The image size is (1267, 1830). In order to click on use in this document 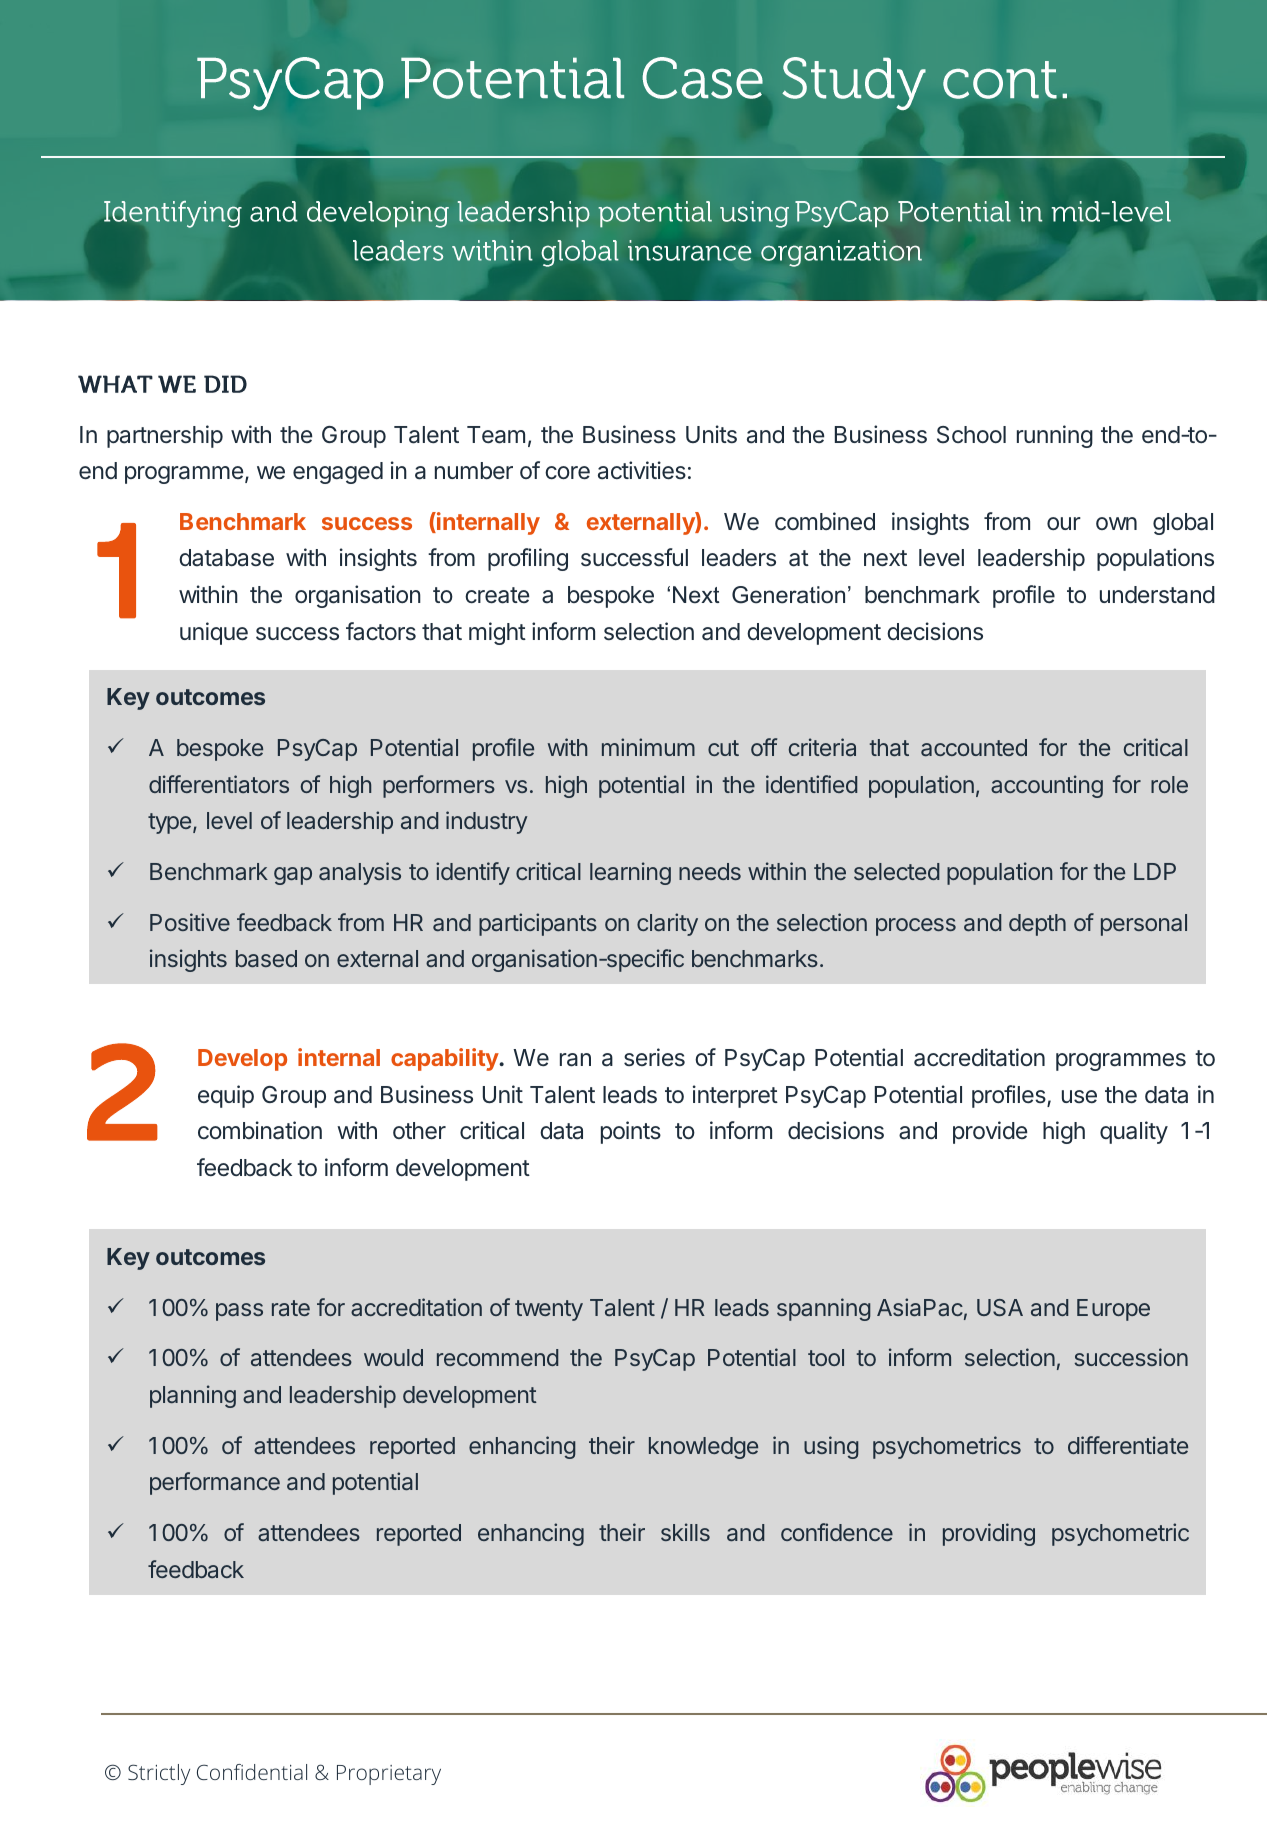, I will do `click(1079, 1096)`.
